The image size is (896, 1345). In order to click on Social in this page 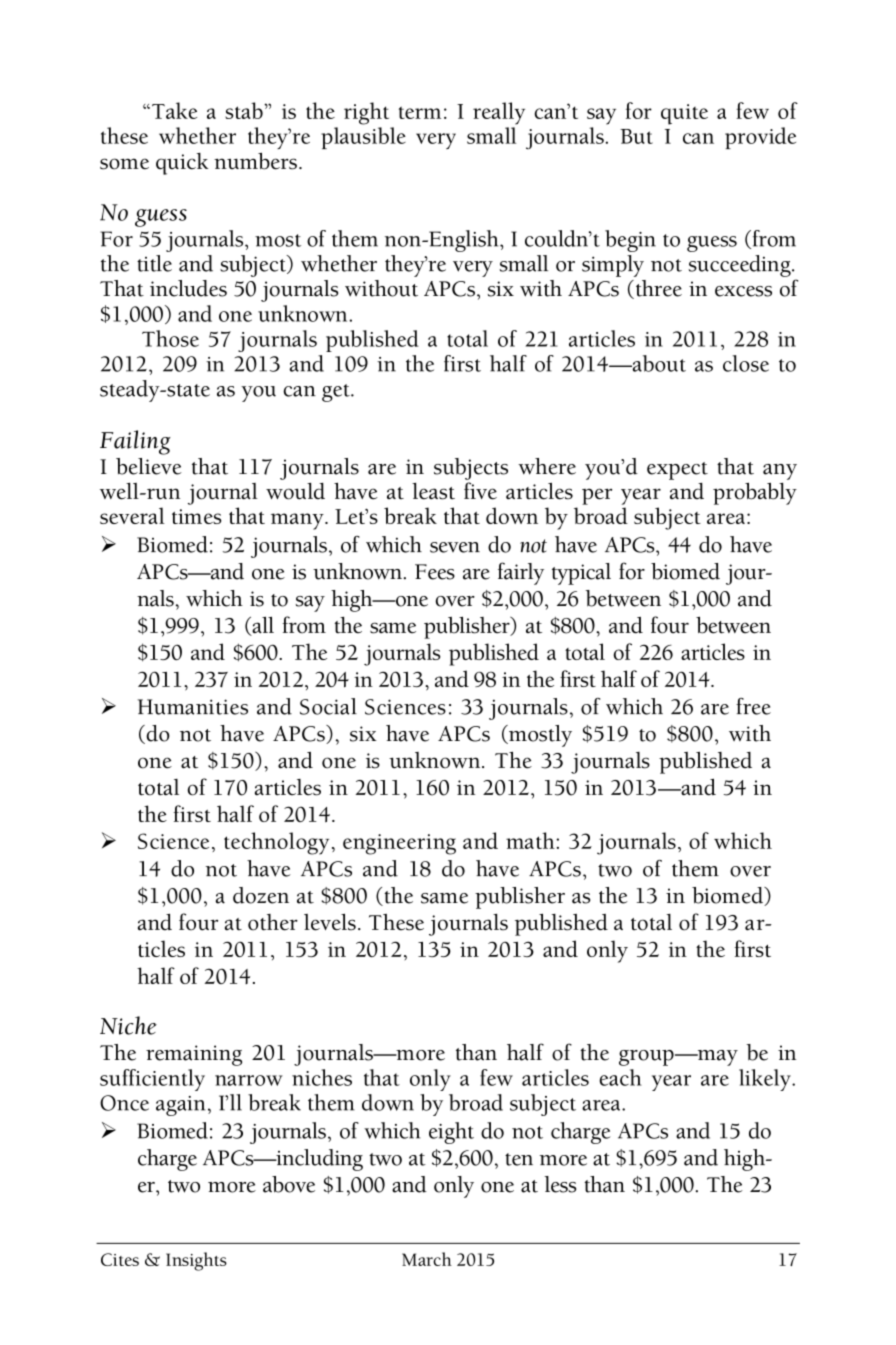, I will do `click(328, 706)`.
